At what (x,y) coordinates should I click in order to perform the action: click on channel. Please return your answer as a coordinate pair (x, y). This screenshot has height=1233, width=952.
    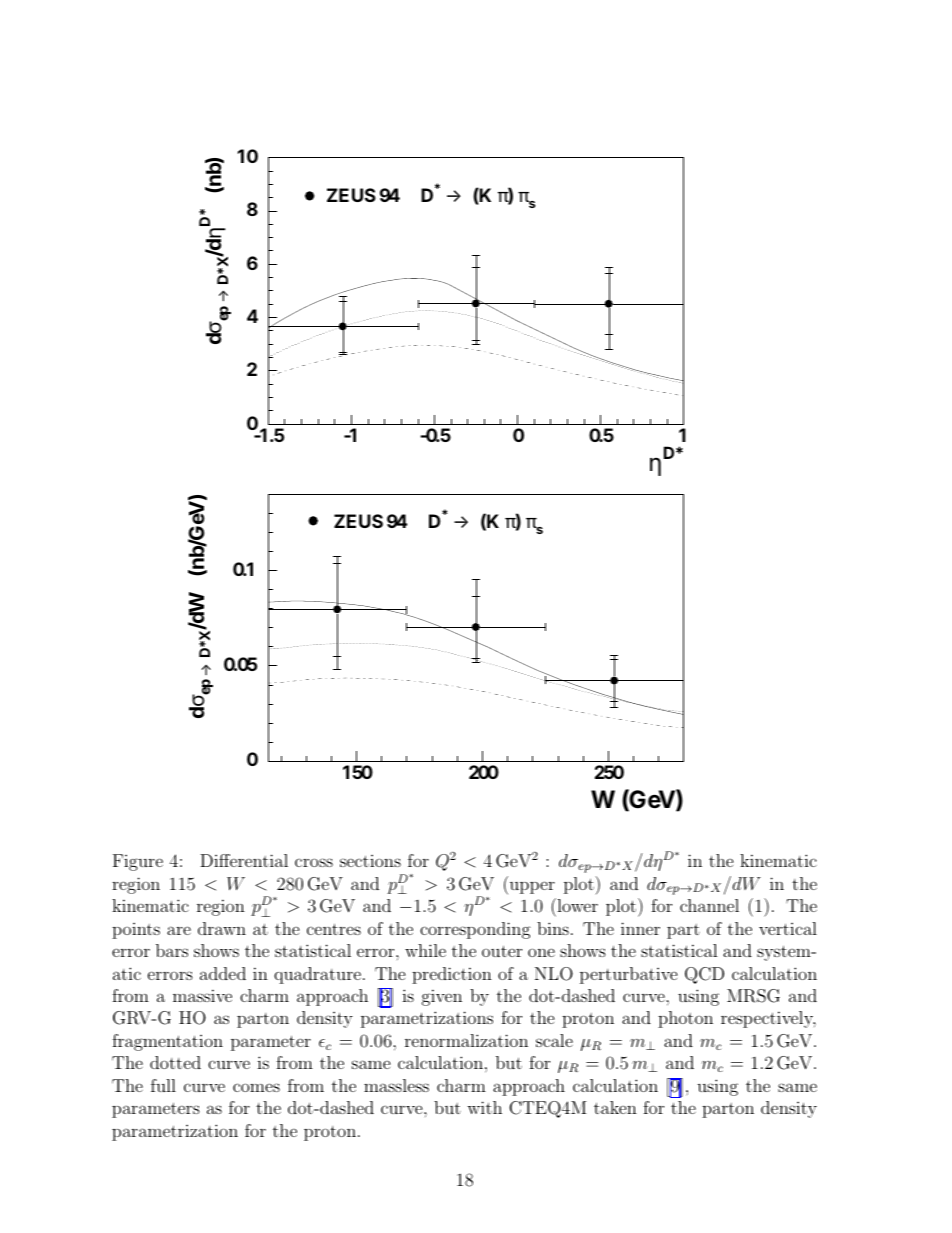
    Looking at the image, I should click on (709, 905).
